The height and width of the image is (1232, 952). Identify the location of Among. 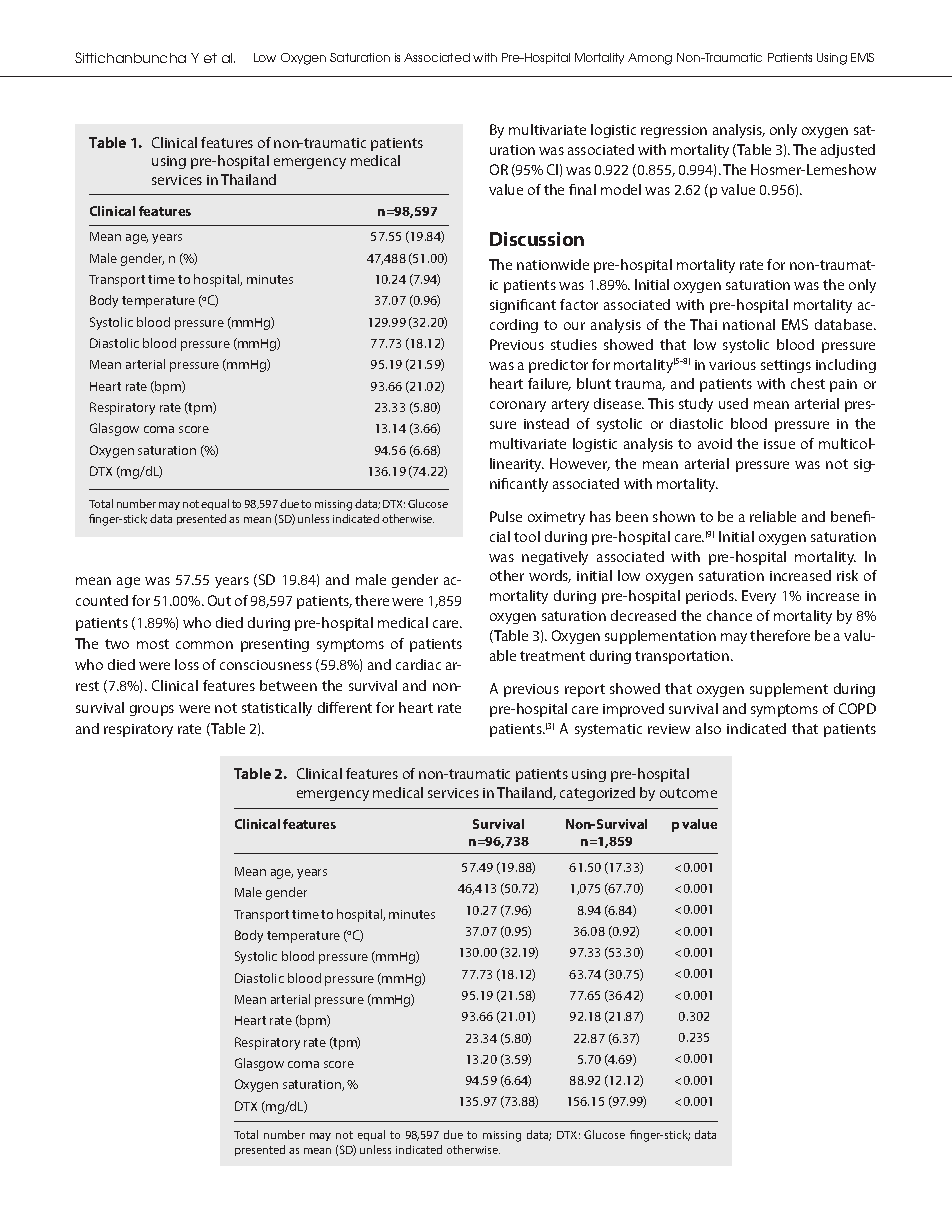
(650, 59).
